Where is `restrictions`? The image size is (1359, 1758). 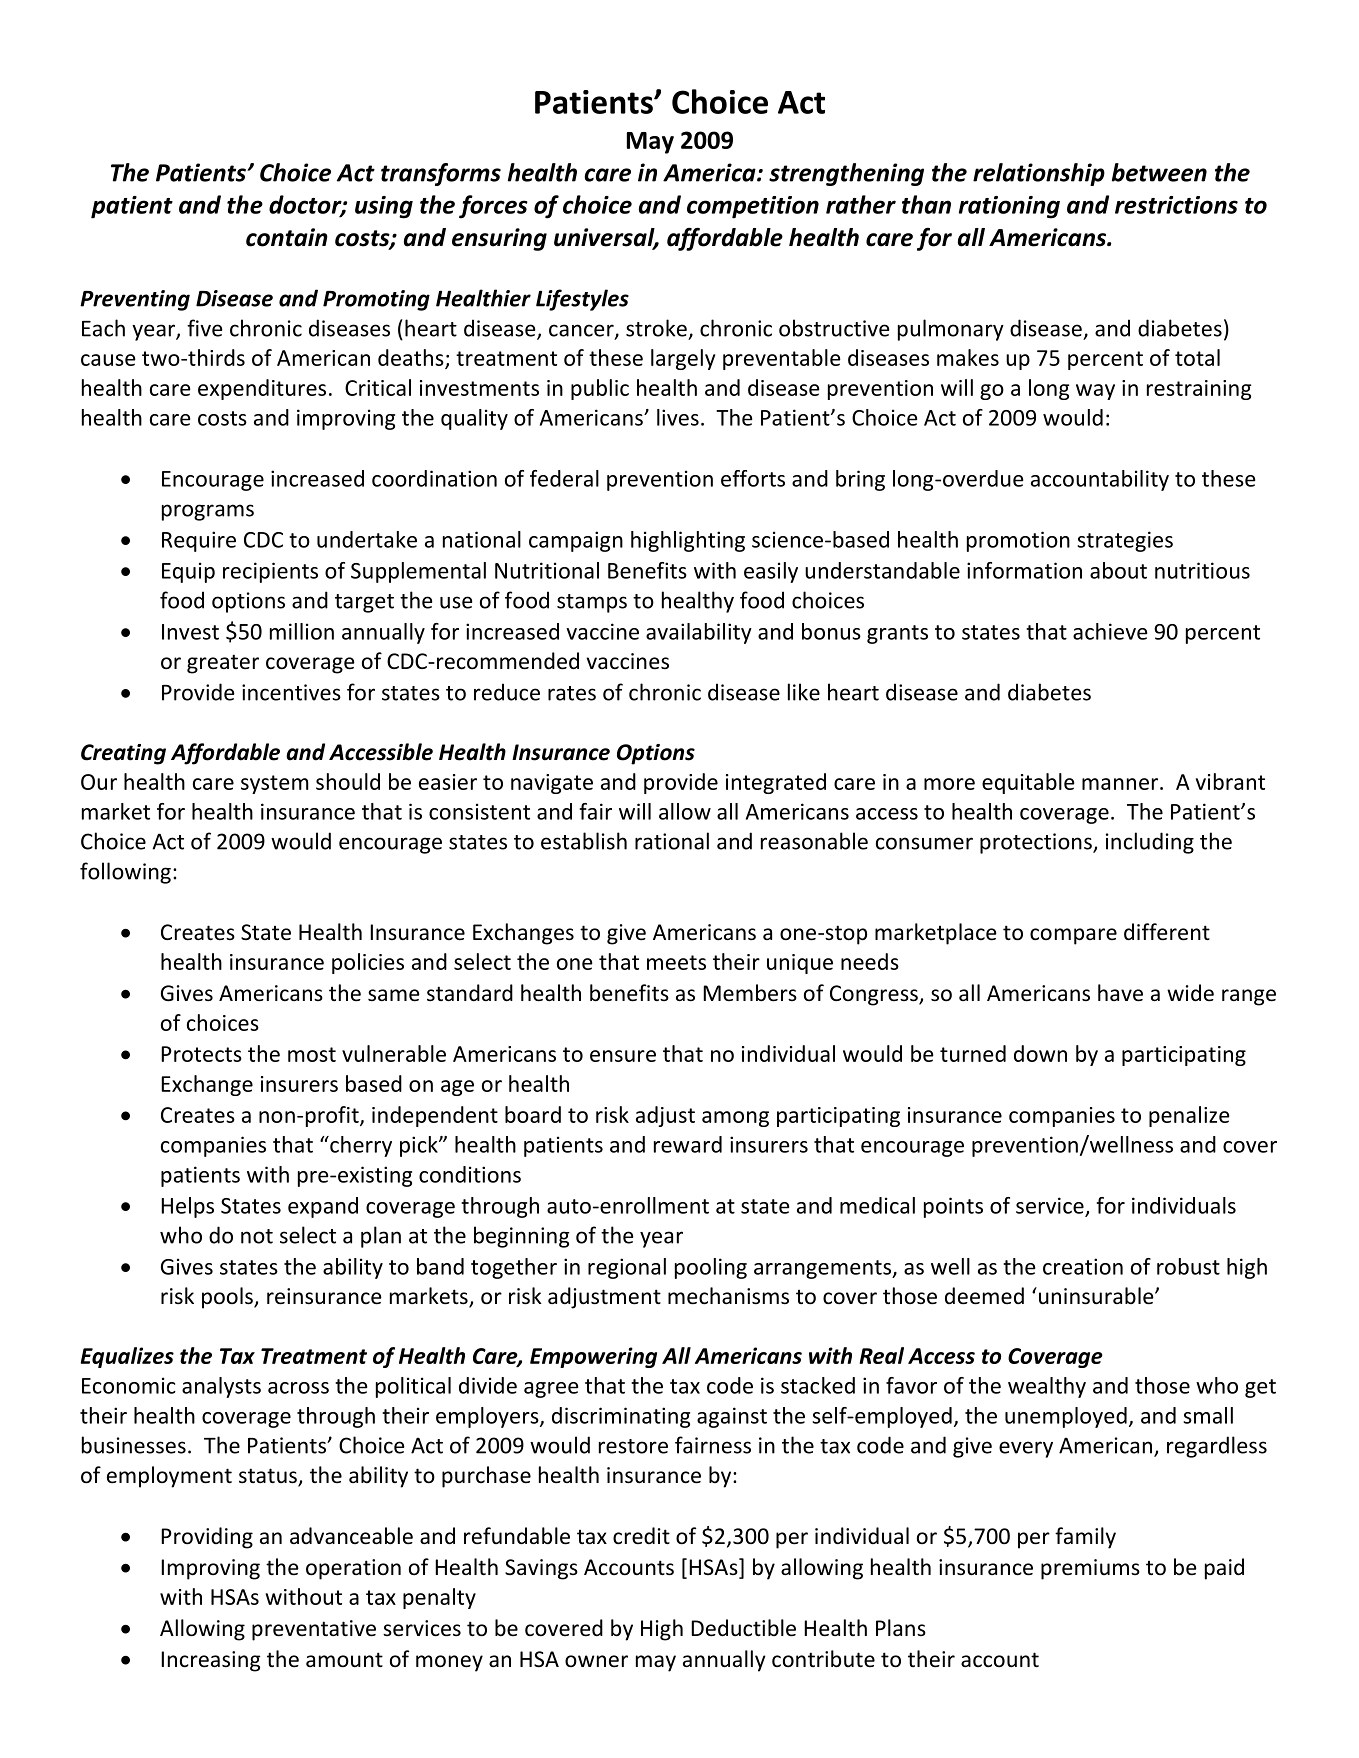
restrictions is located at coordinates (1176, 205).
